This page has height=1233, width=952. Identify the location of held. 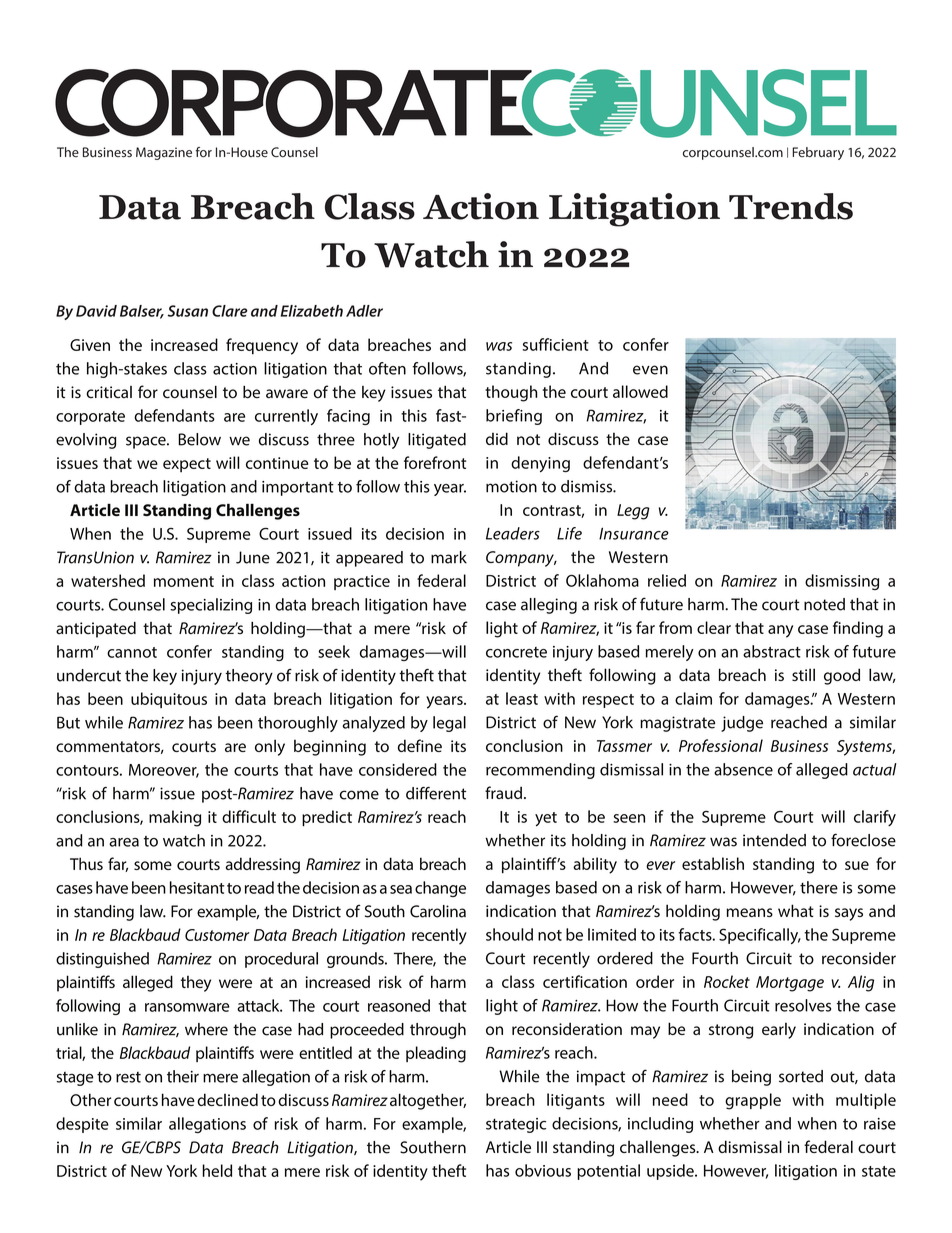
(217, 1170).
